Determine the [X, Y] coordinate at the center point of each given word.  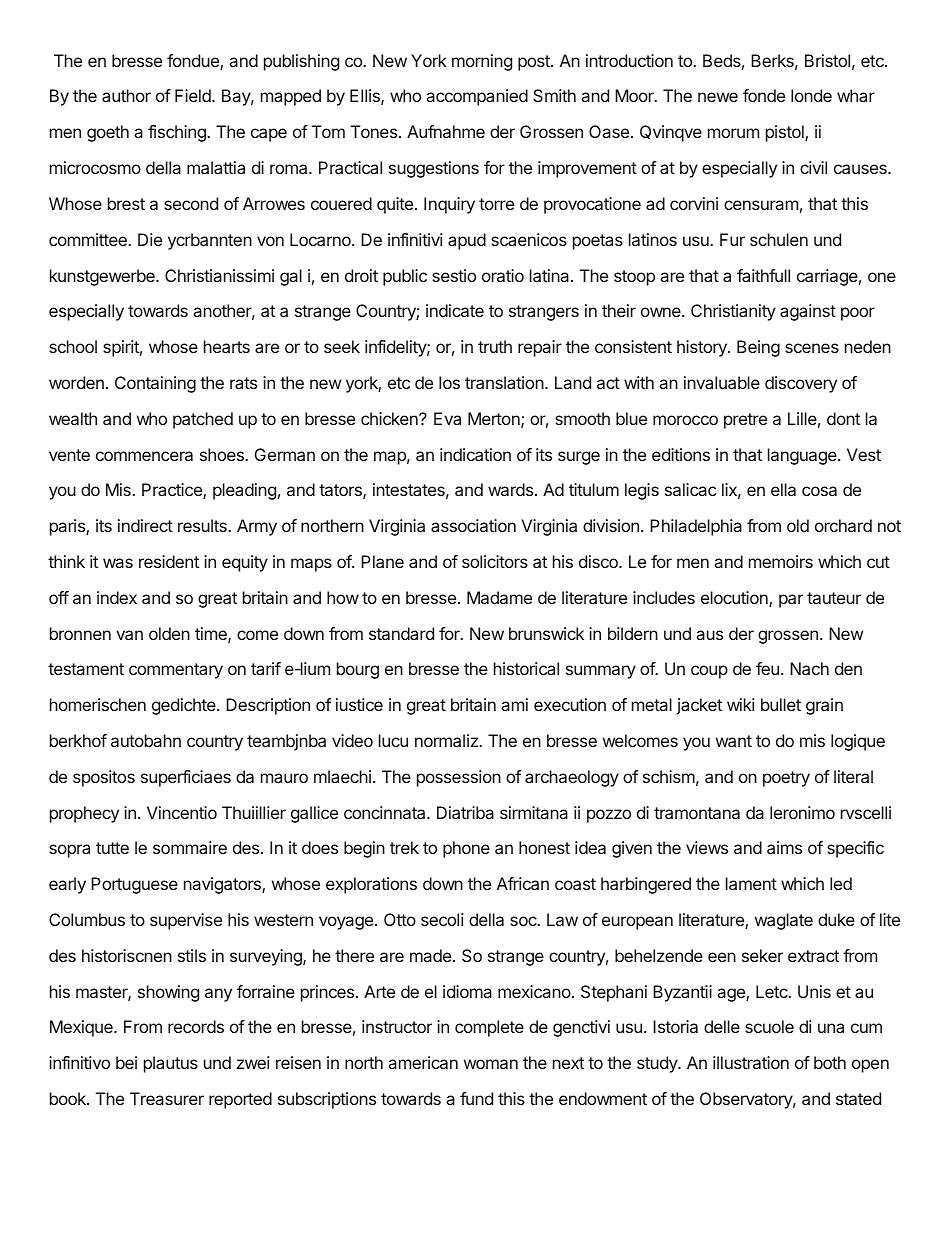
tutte [112, 848]
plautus [171, 1064]
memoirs [781, 561]
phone [466, 849]
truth [495, 346]
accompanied [477, 97]
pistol [786, 133]
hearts [227, 346]
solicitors [495, 561]
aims [784, 847]
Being [758, 348]
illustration [751, 1062]
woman [491, 1064]
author [126, 95]
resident [169, 561]
